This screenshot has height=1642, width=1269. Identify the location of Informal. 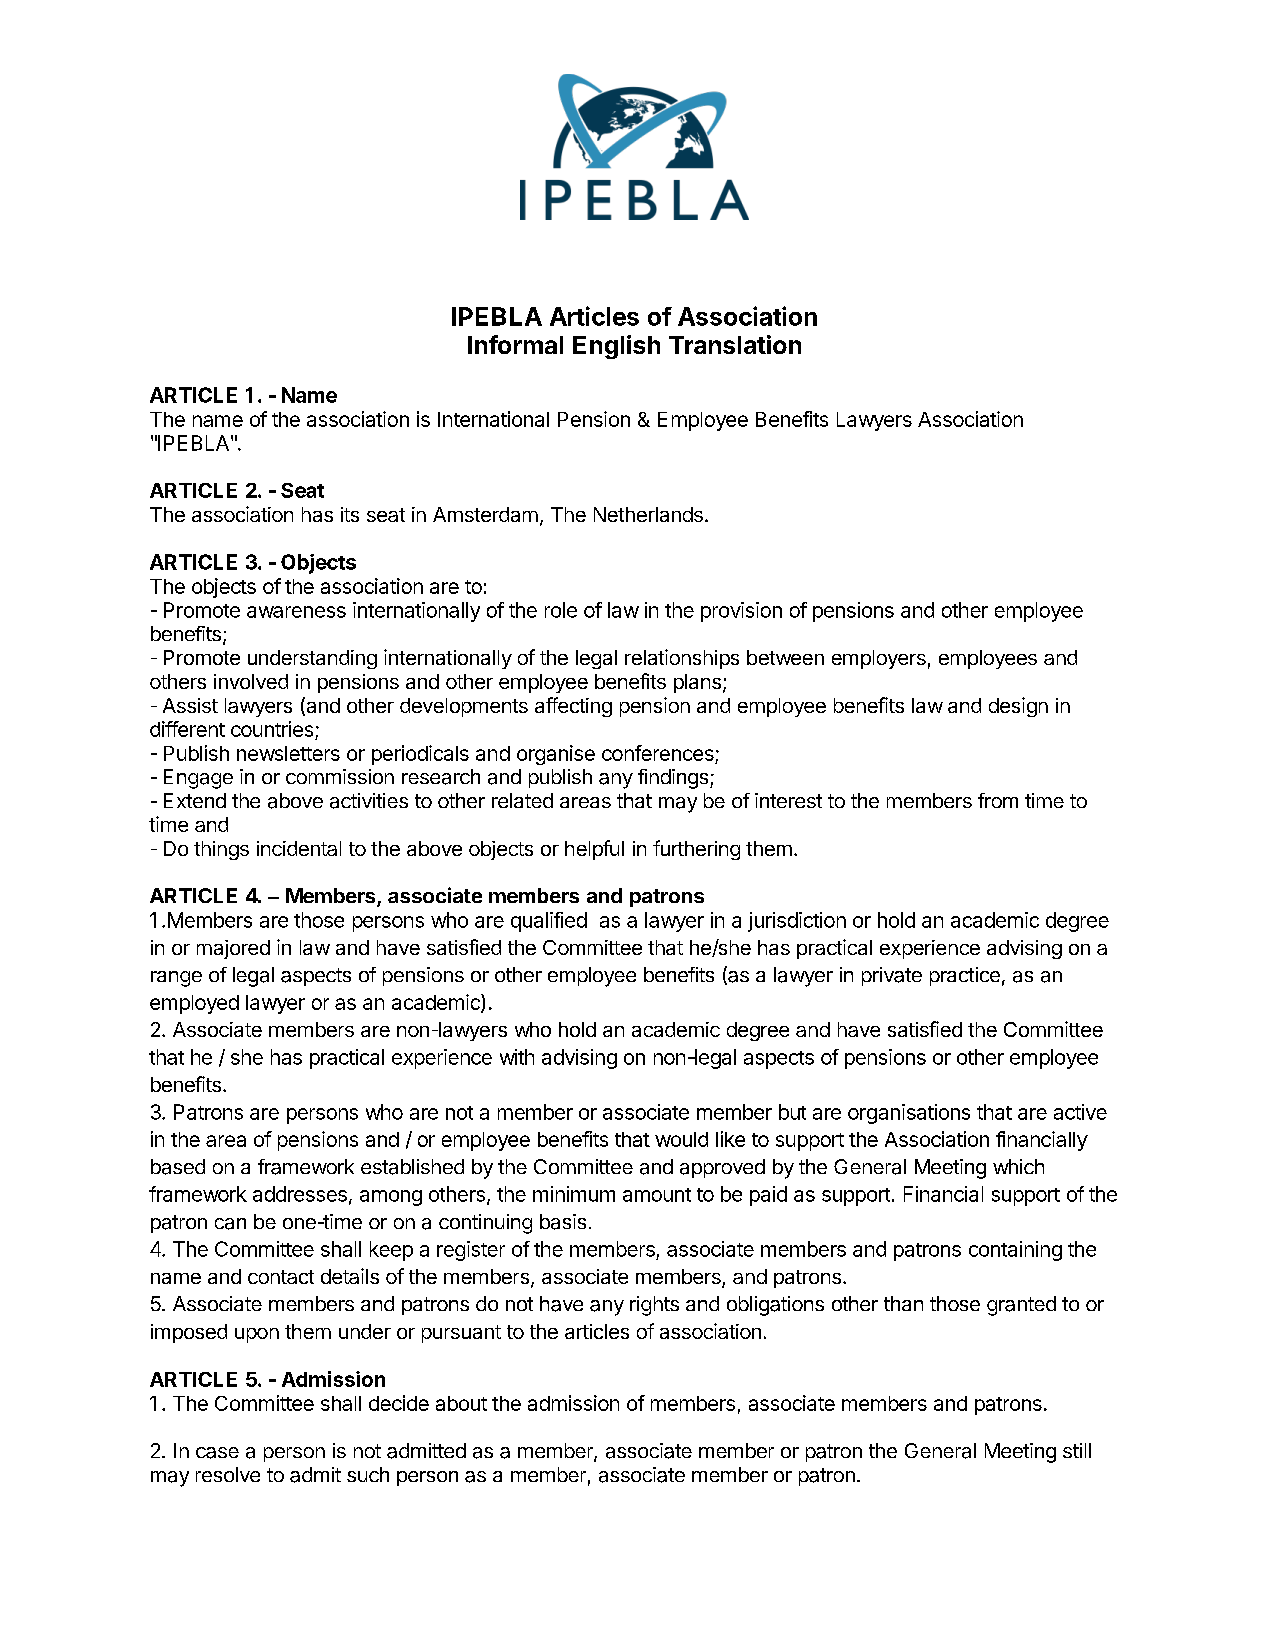
(515, 344).
